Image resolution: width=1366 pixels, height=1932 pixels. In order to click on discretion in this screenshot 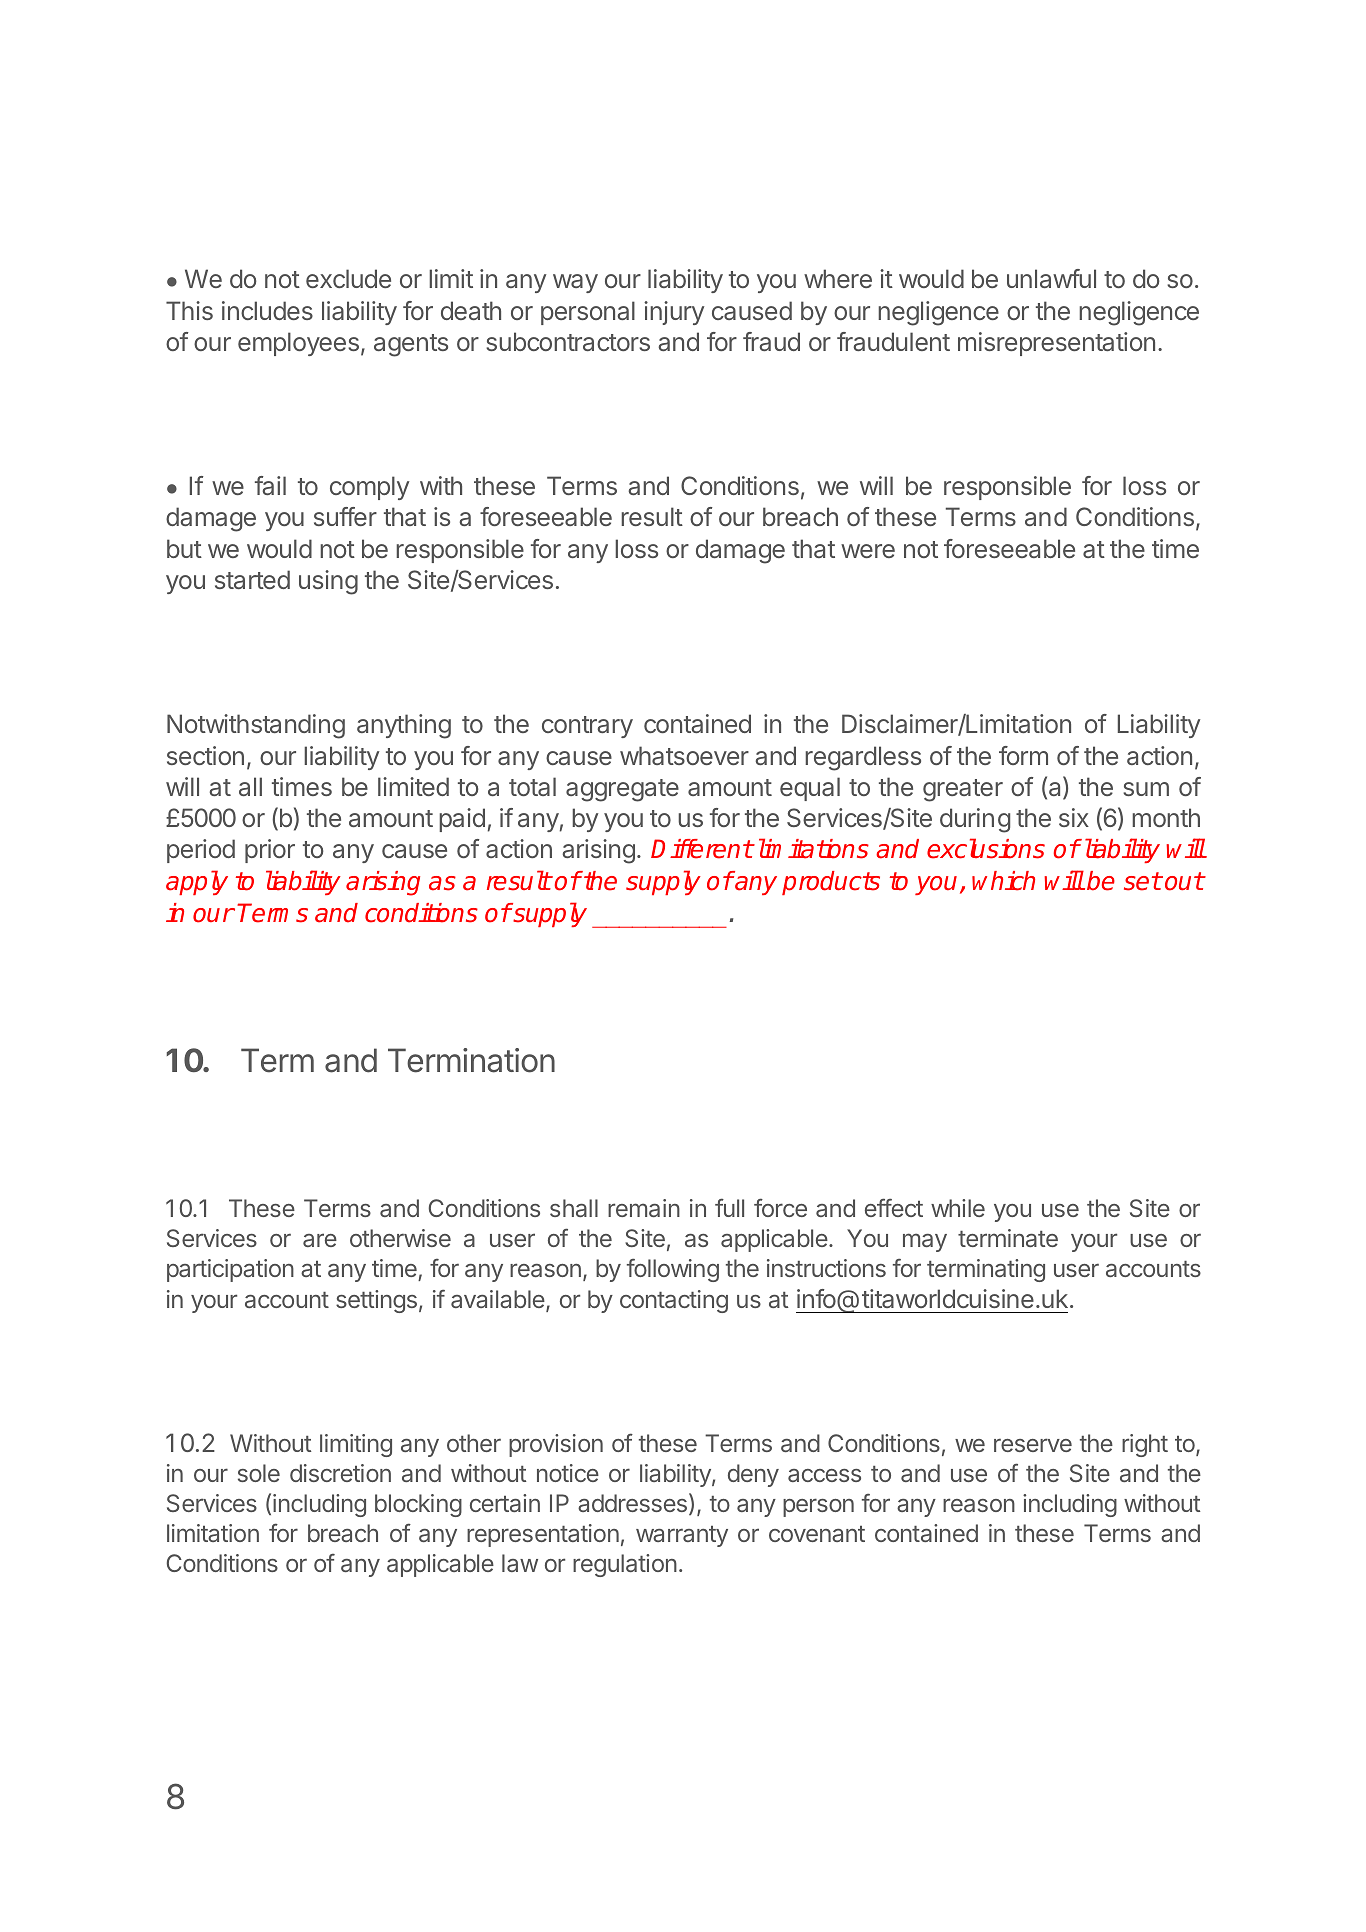, I will do `click(340, 1473)`.
